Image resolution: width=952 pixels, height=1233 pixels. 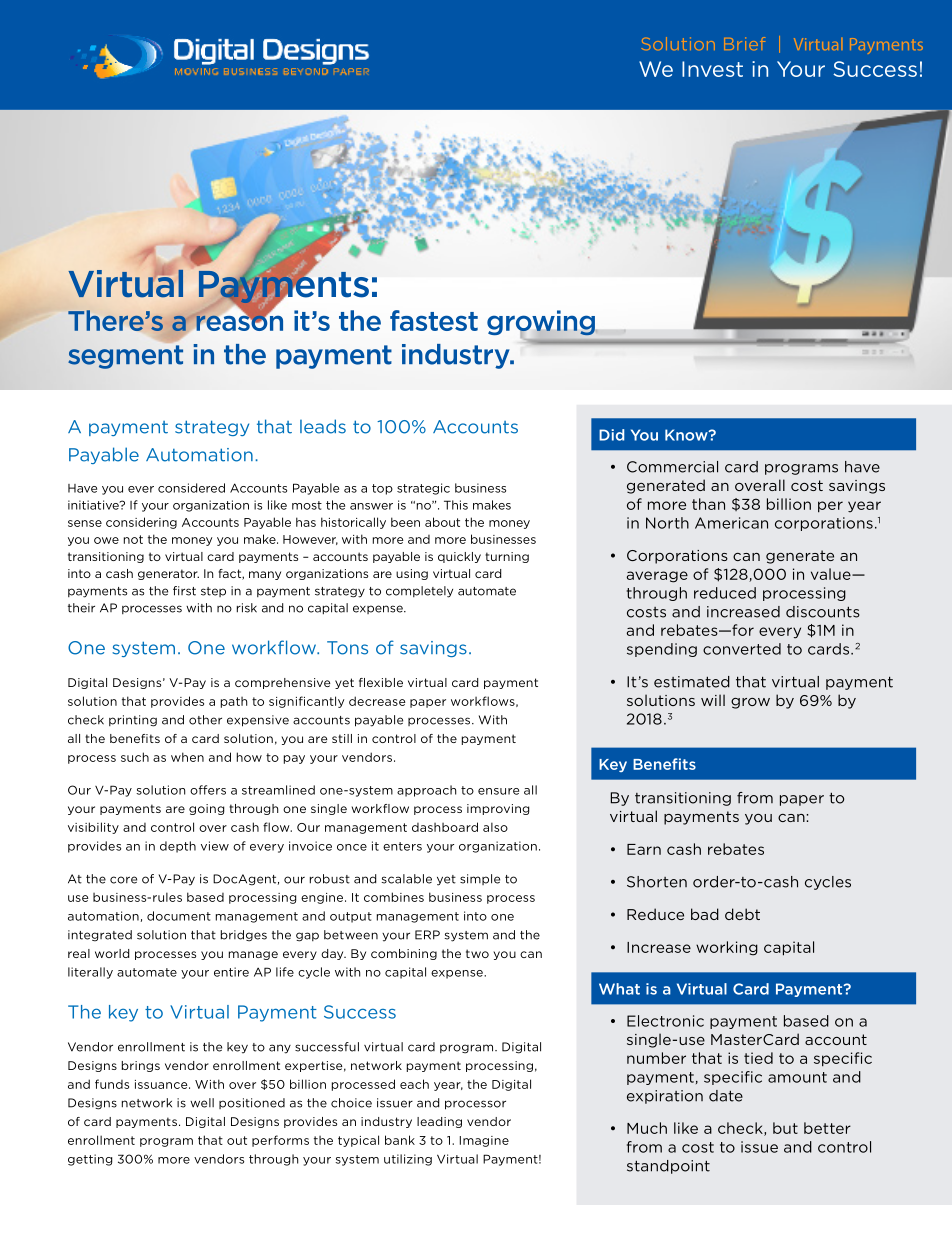 I want to click on leading, so click(x=439, y=1122).
